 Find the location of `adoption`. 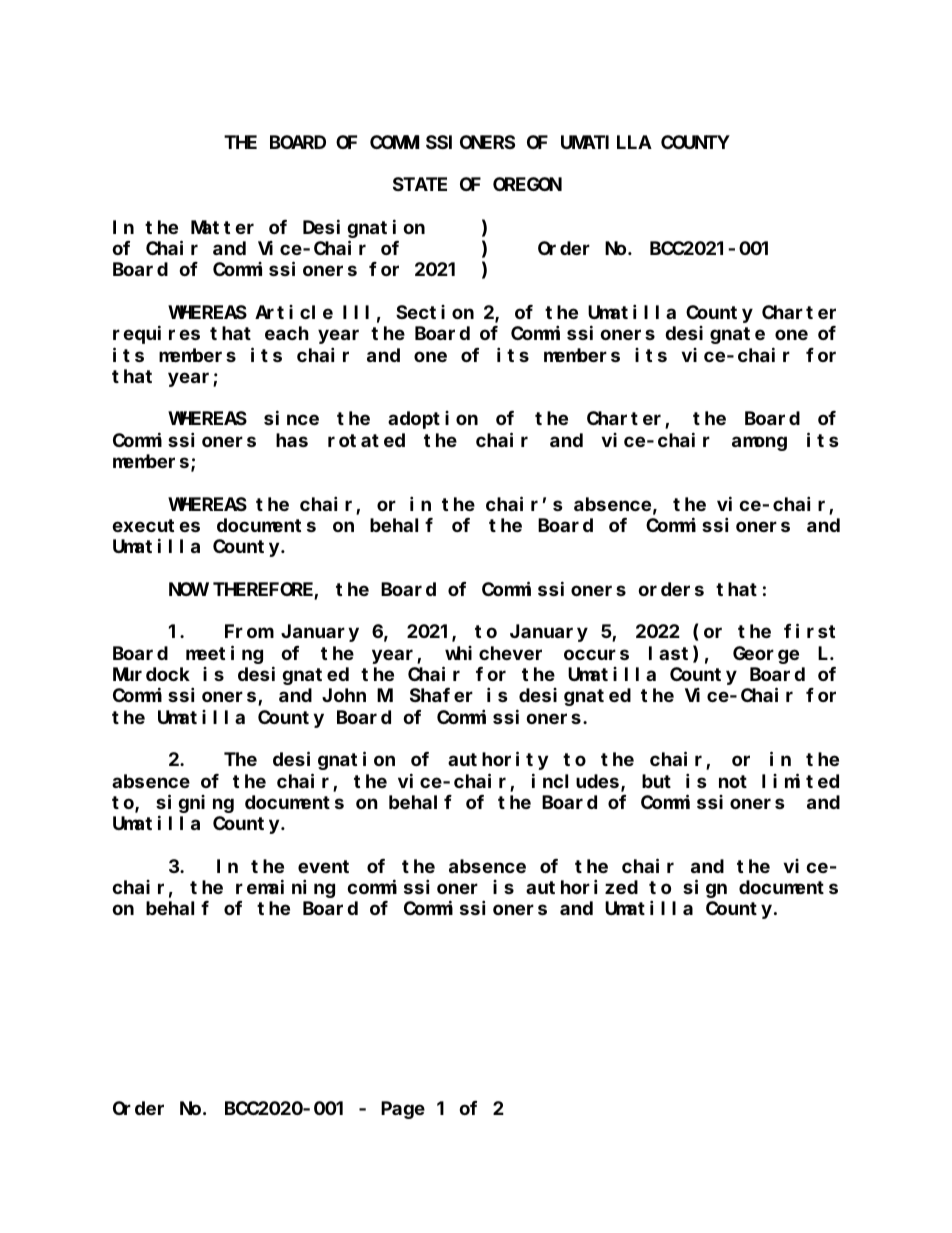

adoption is located at coordinates (433, 420).
